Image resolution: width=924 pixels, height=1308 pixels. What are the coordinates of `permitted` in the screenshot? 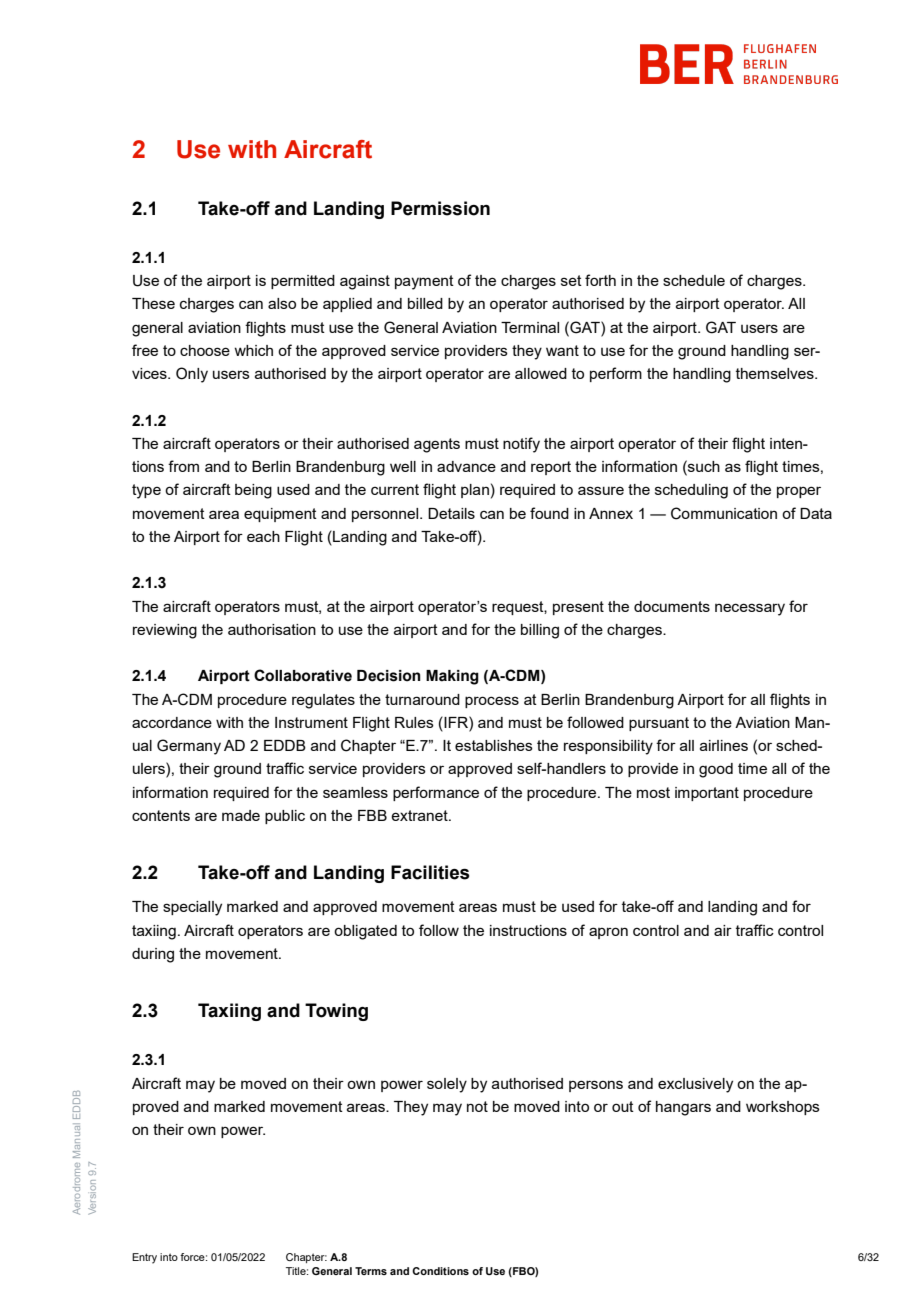 It's located at (303, 282).
